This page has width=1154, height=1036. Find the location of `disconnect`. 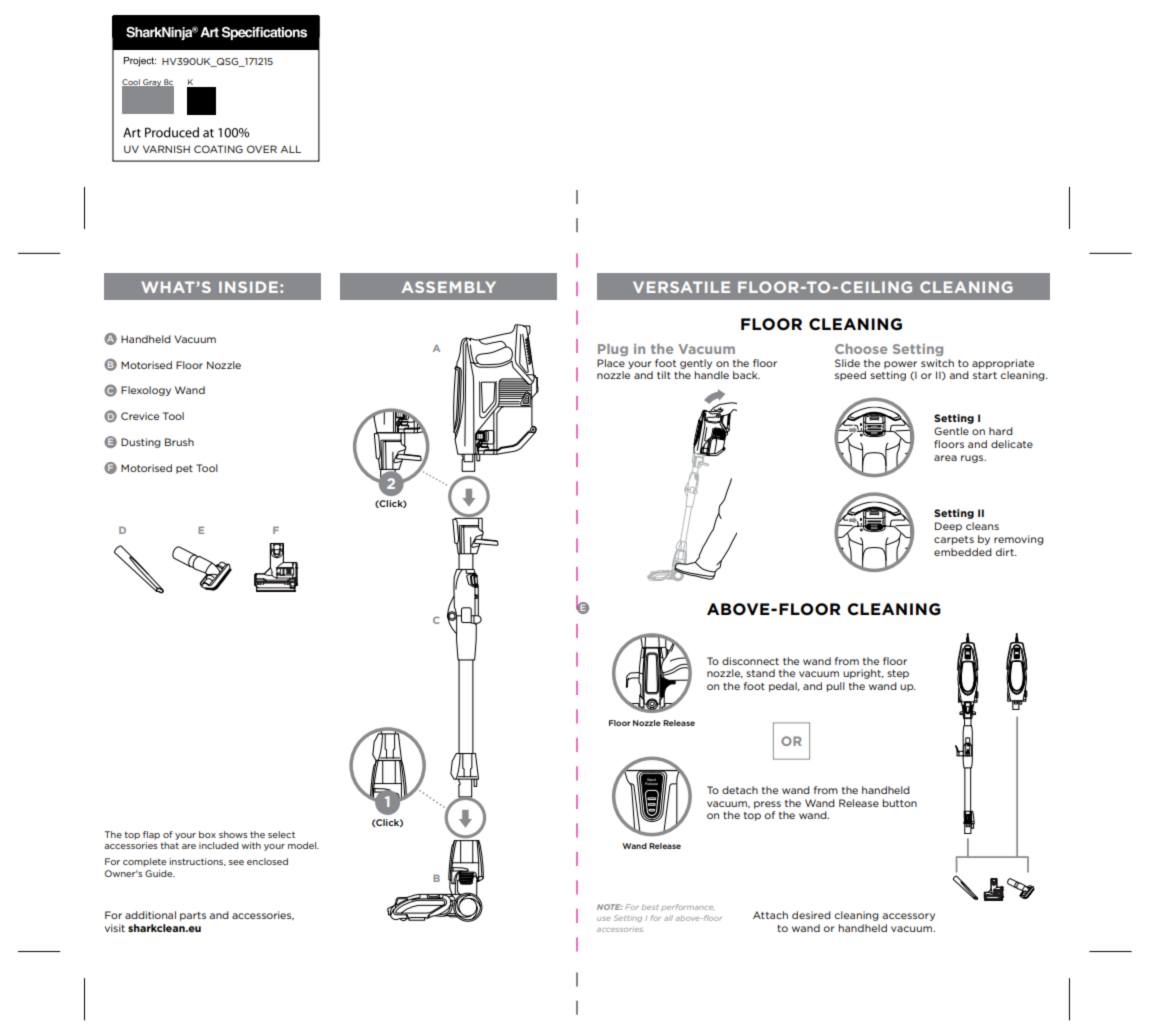

disconnect is located at coordinates (750, 661).
